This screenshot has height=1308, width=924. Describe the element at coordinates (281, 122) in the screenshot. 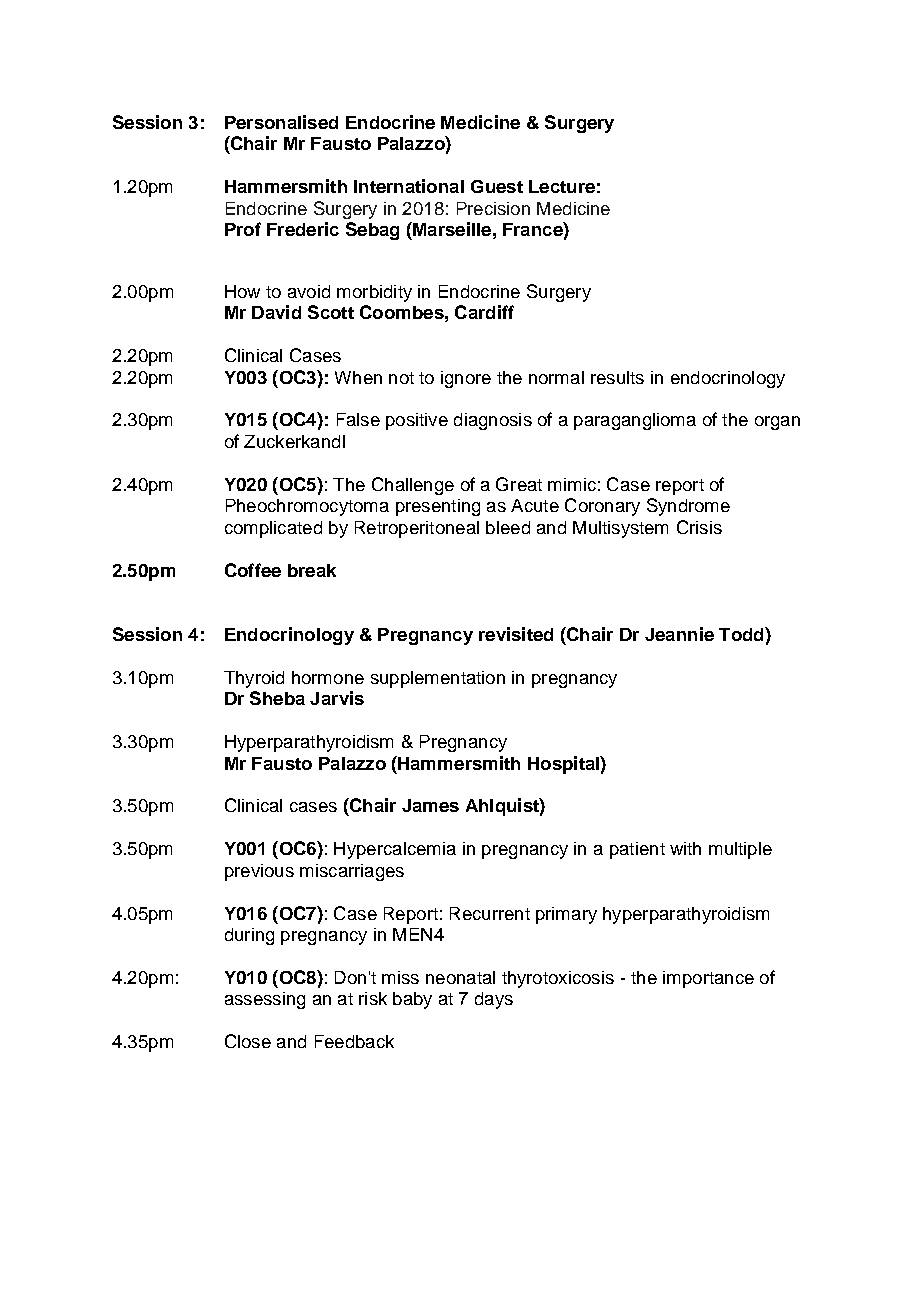

I see `Personalised` at that location.
